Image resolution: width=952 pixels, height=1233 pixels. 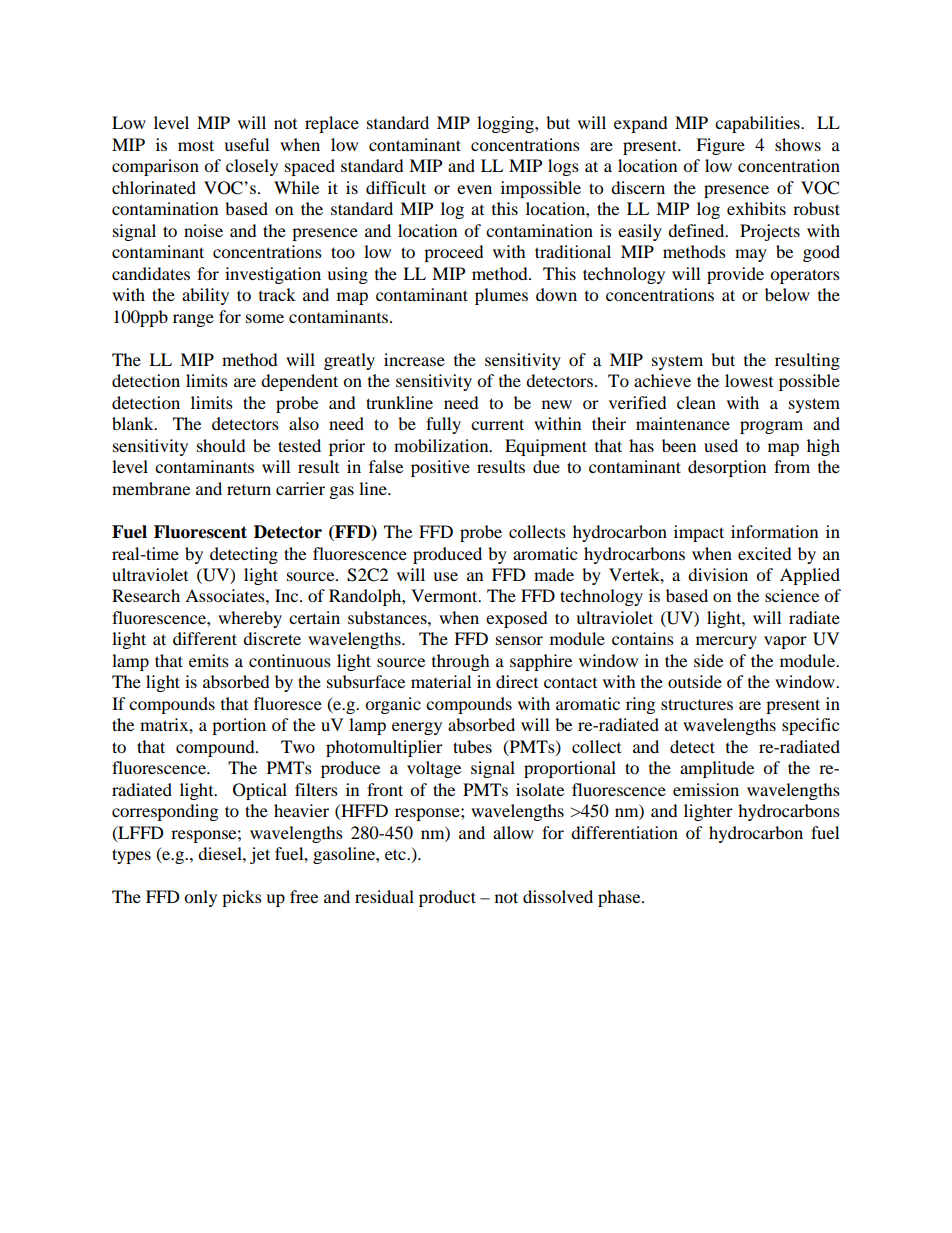 What do you see at coordinates (193, 320) in the screenshot?
I see `range` at bounding box center [193, 320].
